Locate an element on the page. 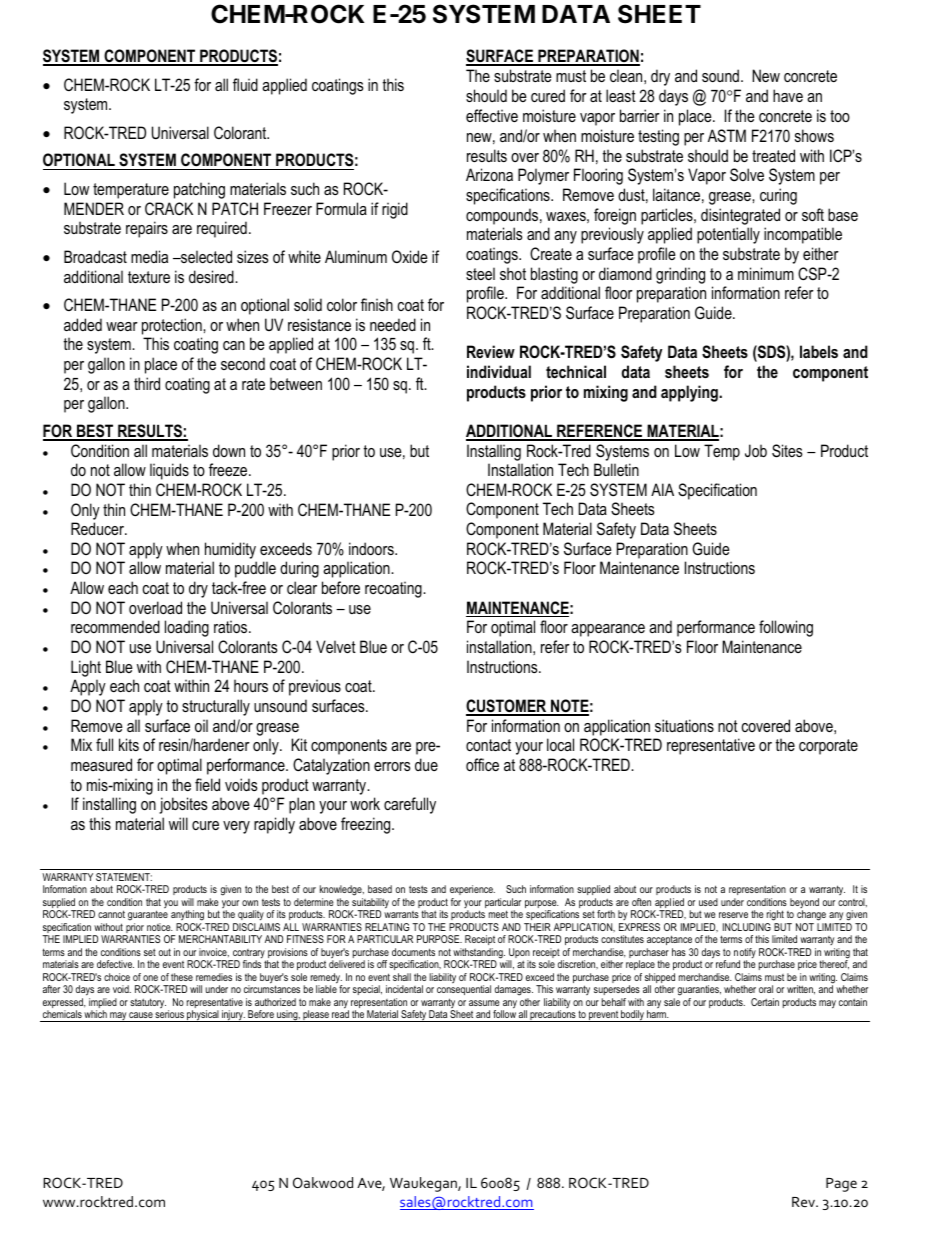 The width and height of the page is (952, 1233). Review is located at coordinates (491, 351).
